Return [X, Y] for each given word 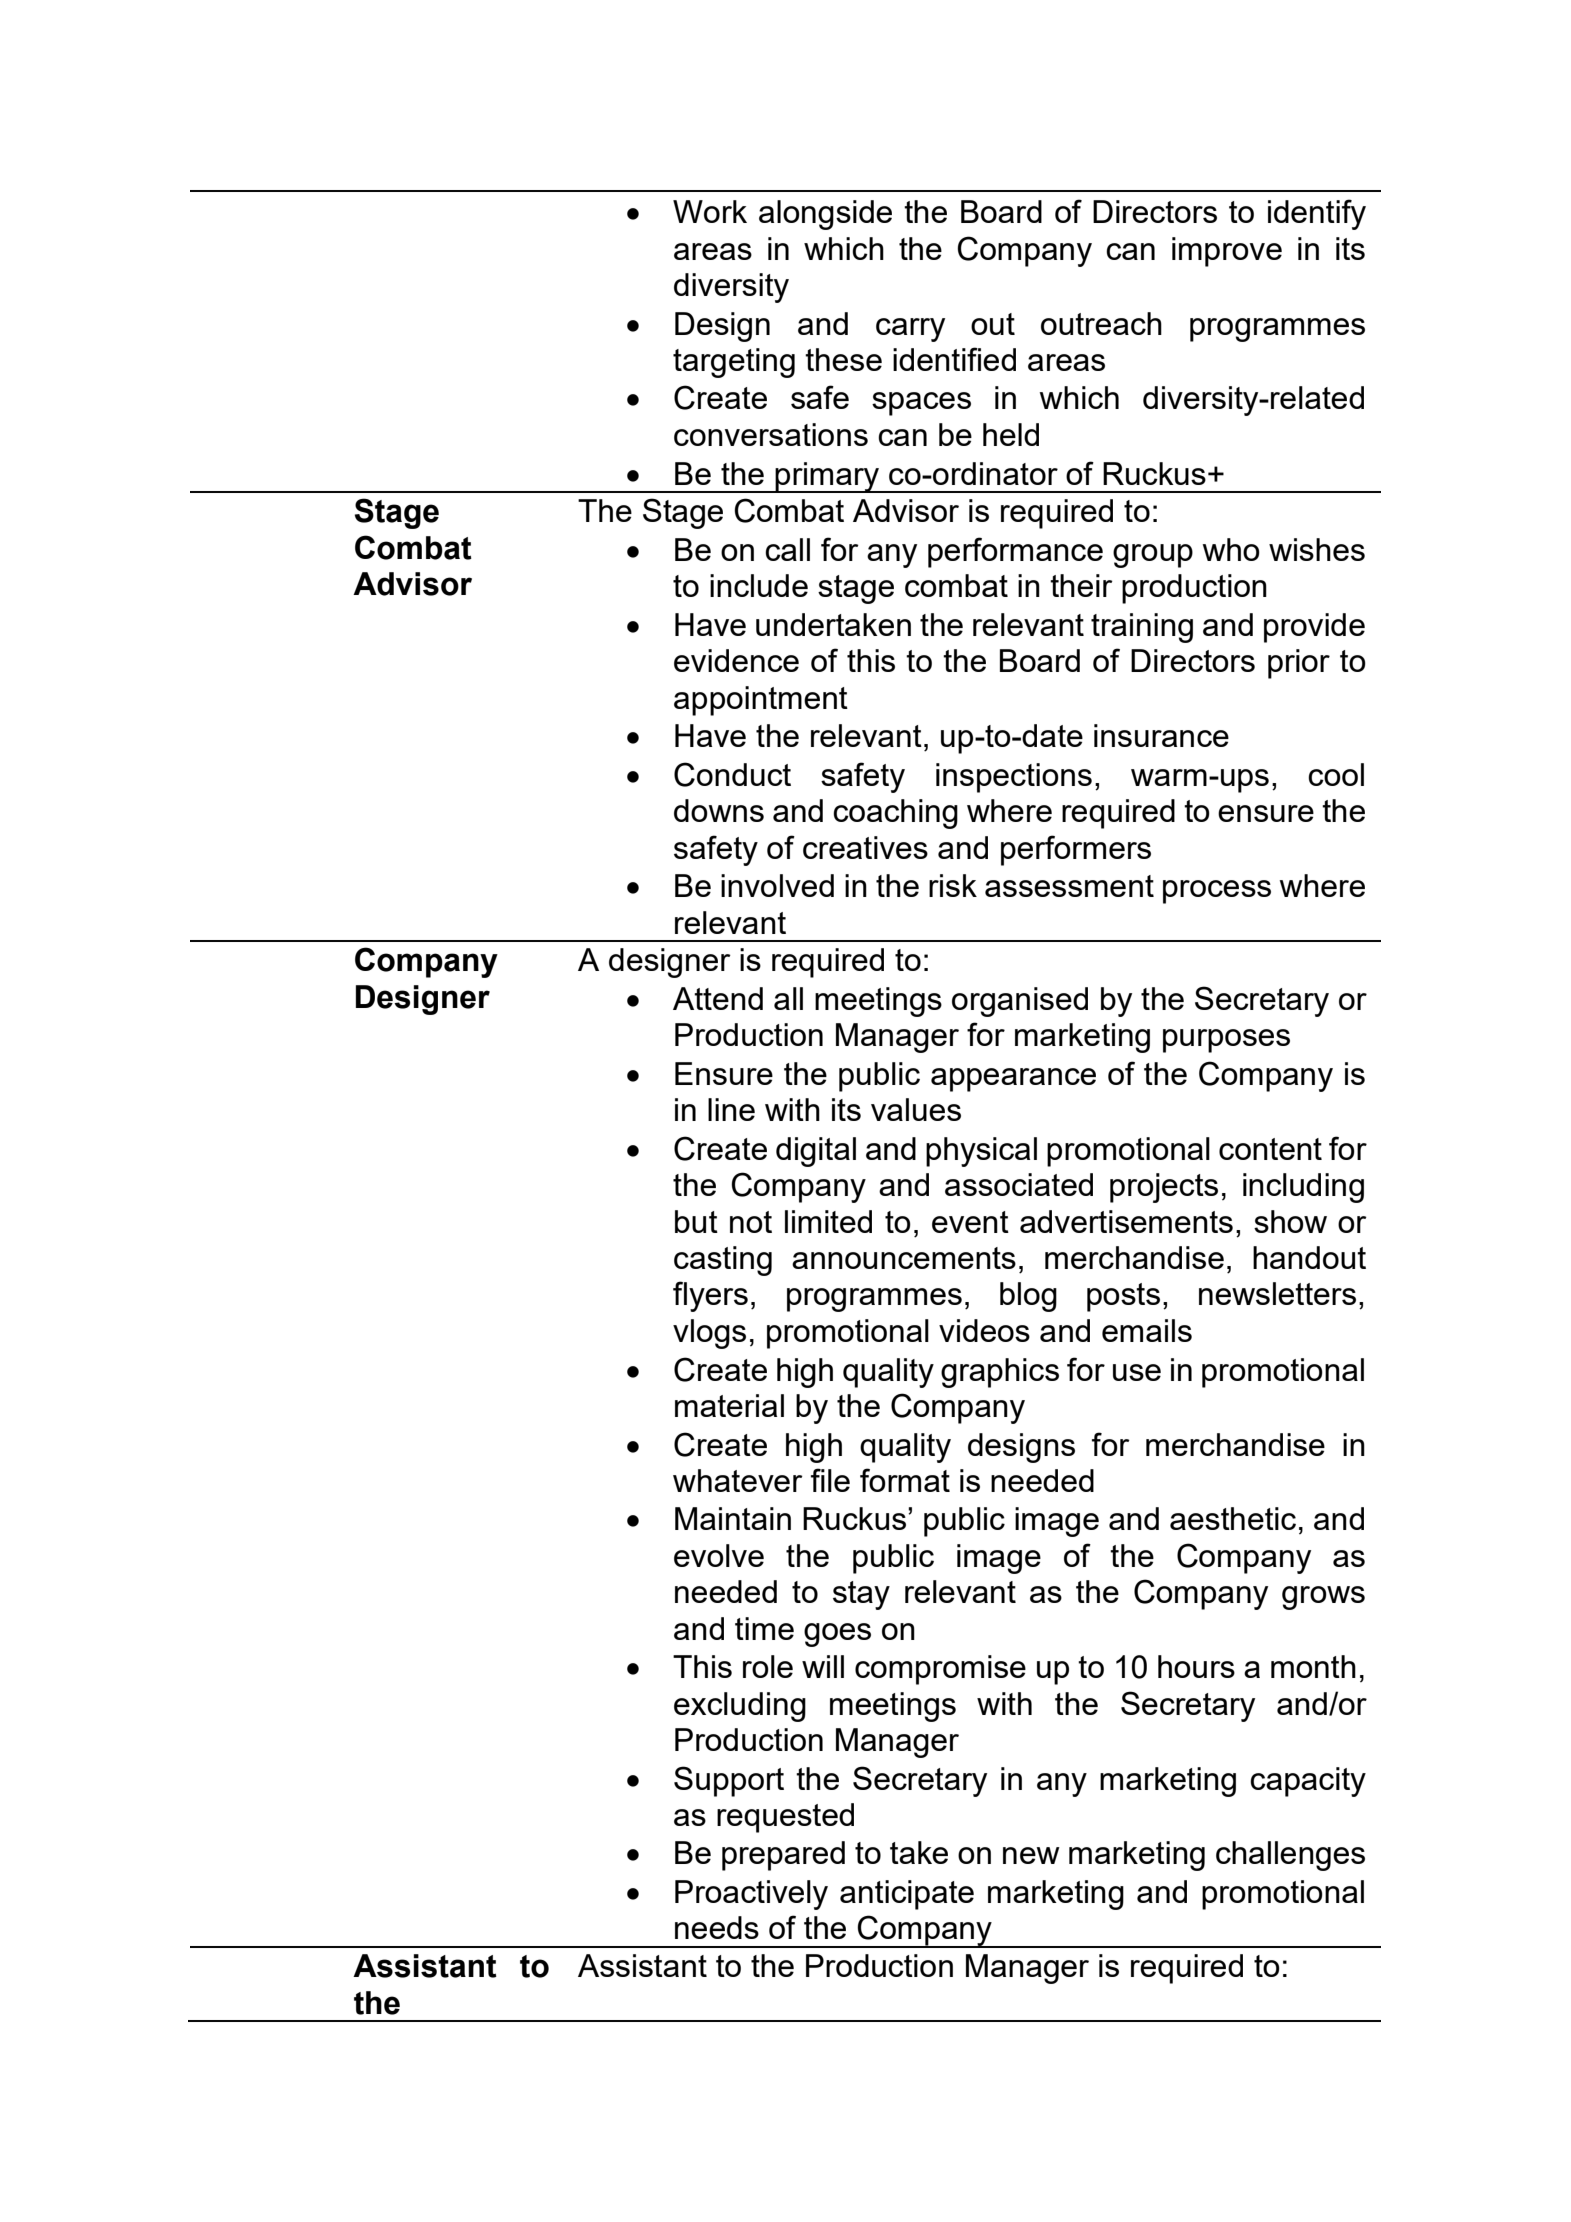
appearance [1013, 1080]
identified [954, 359]
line [731, 1109]
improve [1227, 252]
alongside [825, 215]
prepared [783, 1856]
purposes [1226, 1041]
